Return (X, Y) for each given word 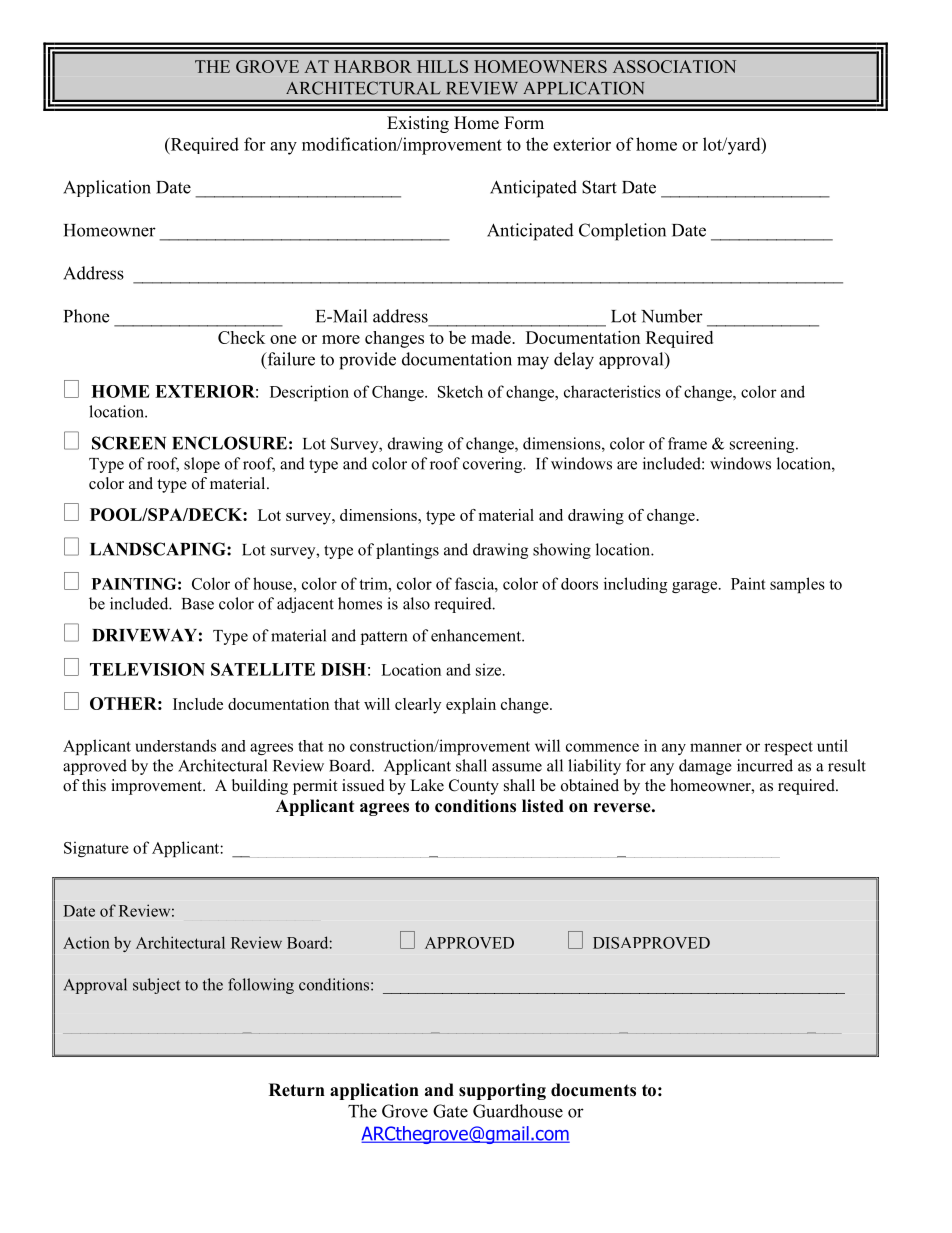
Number (672, 316)
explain (471, 706)
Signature (96, 849)
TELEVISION (147, 669)
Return (297, 1090)
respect (788, 748)
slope (202, 465)
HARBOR (373, 66)
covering (493, 465)
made (492, 337)
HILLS (442, 66)
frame (687, 443)
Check (241, 337)
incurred (765, 765)
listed (543, 806)
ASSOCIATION (674, 66)
